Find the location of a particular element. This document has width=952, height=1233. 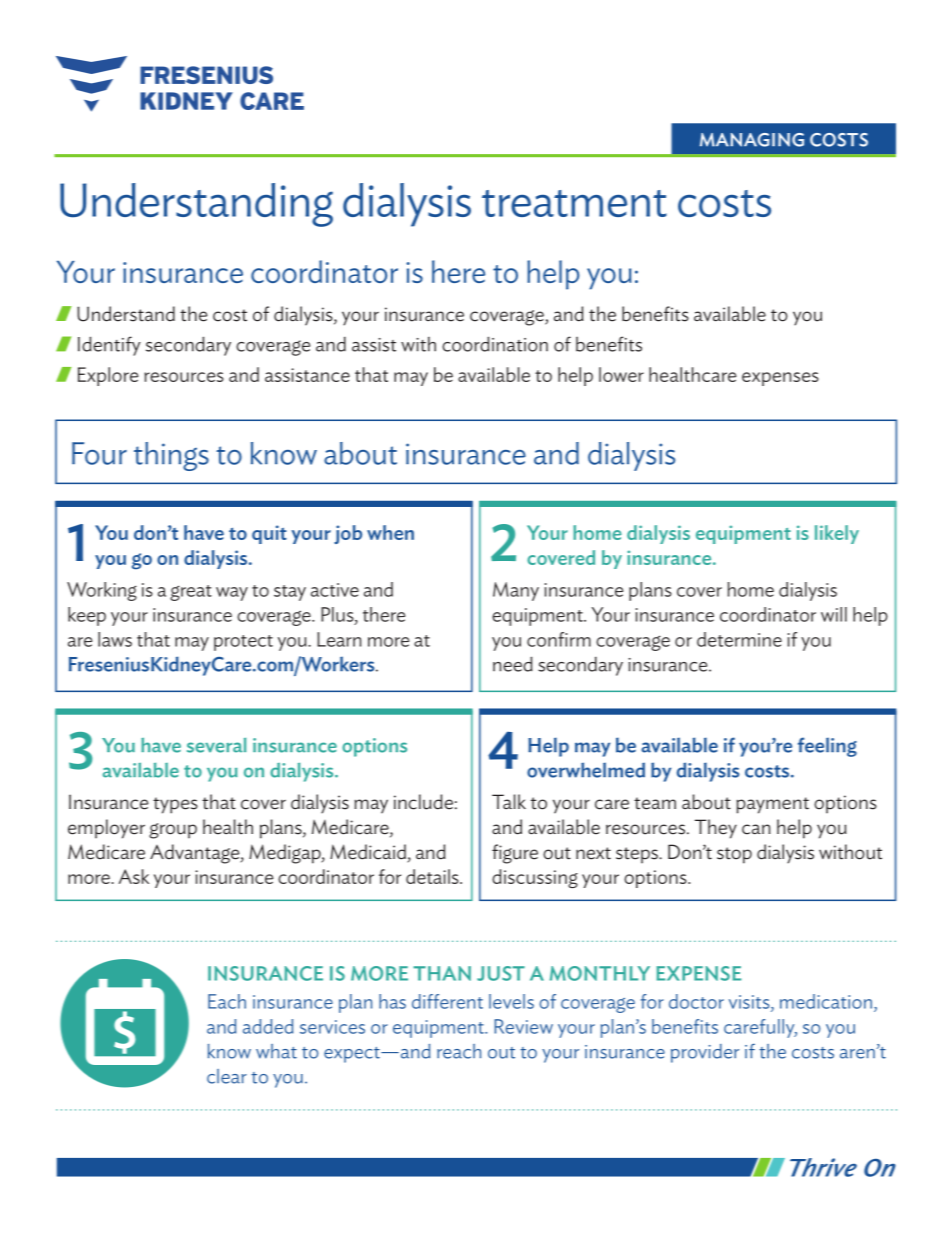

clear is located at coordinates (227, 1076).
